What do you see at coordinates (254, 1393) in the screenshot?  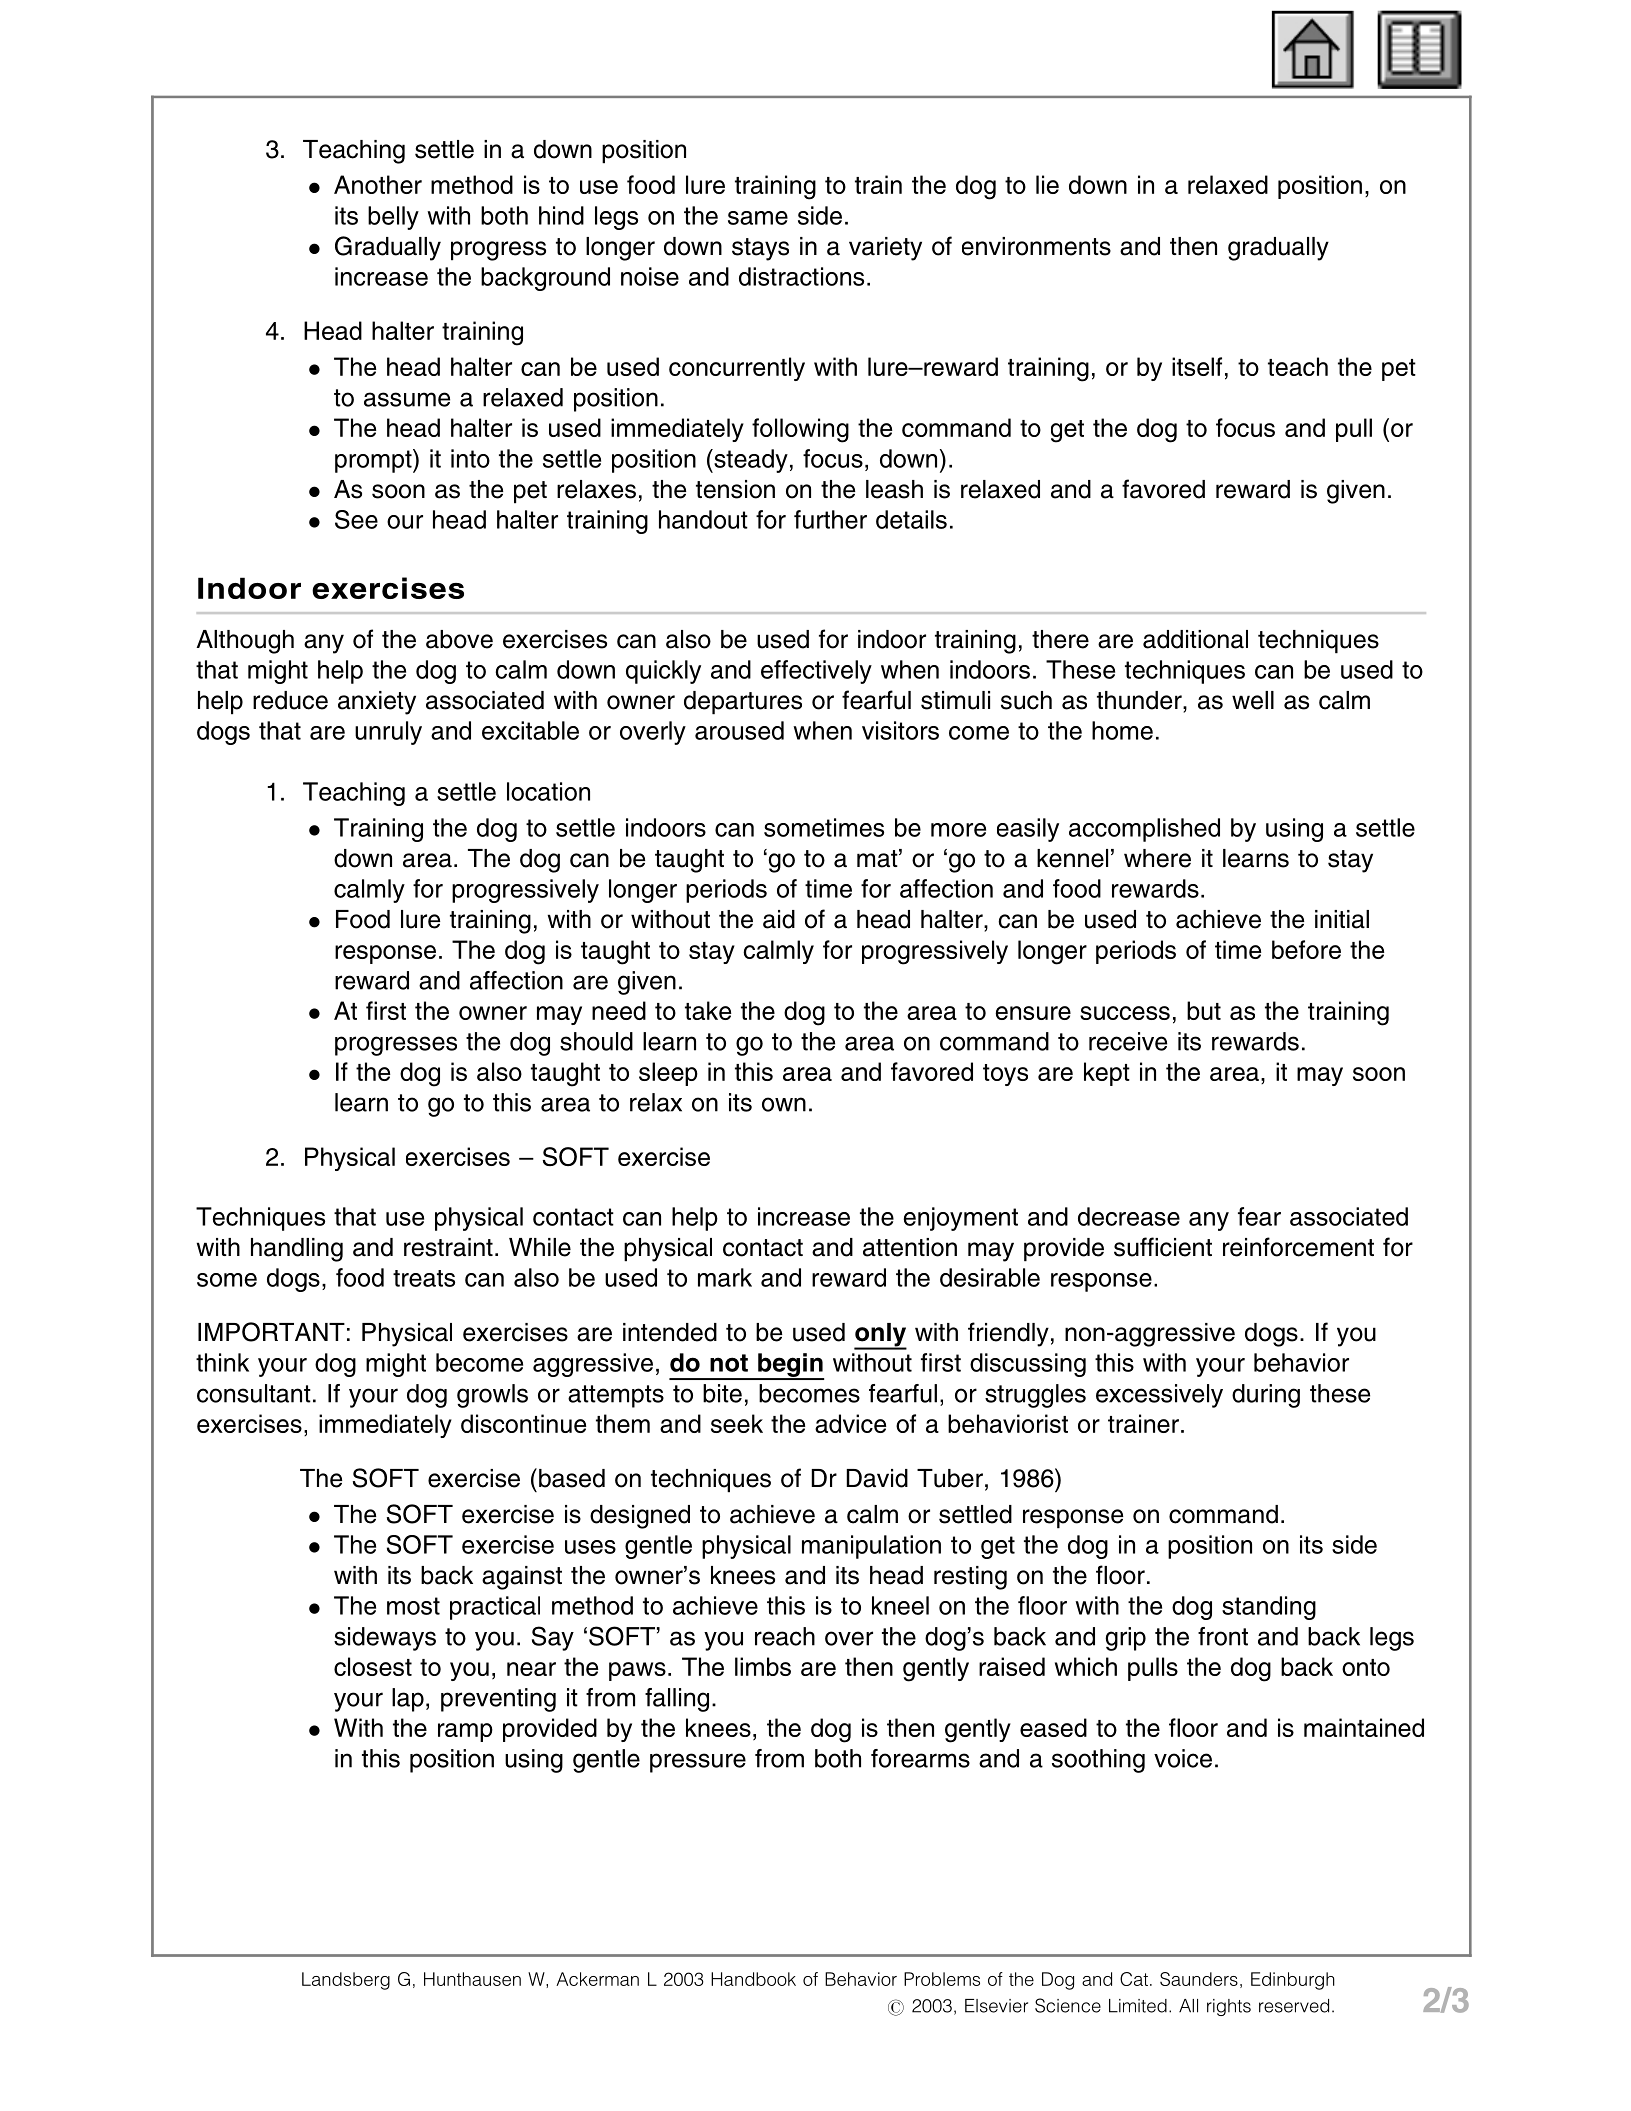 I see `consultant` at bounding box center [254, 1393].
